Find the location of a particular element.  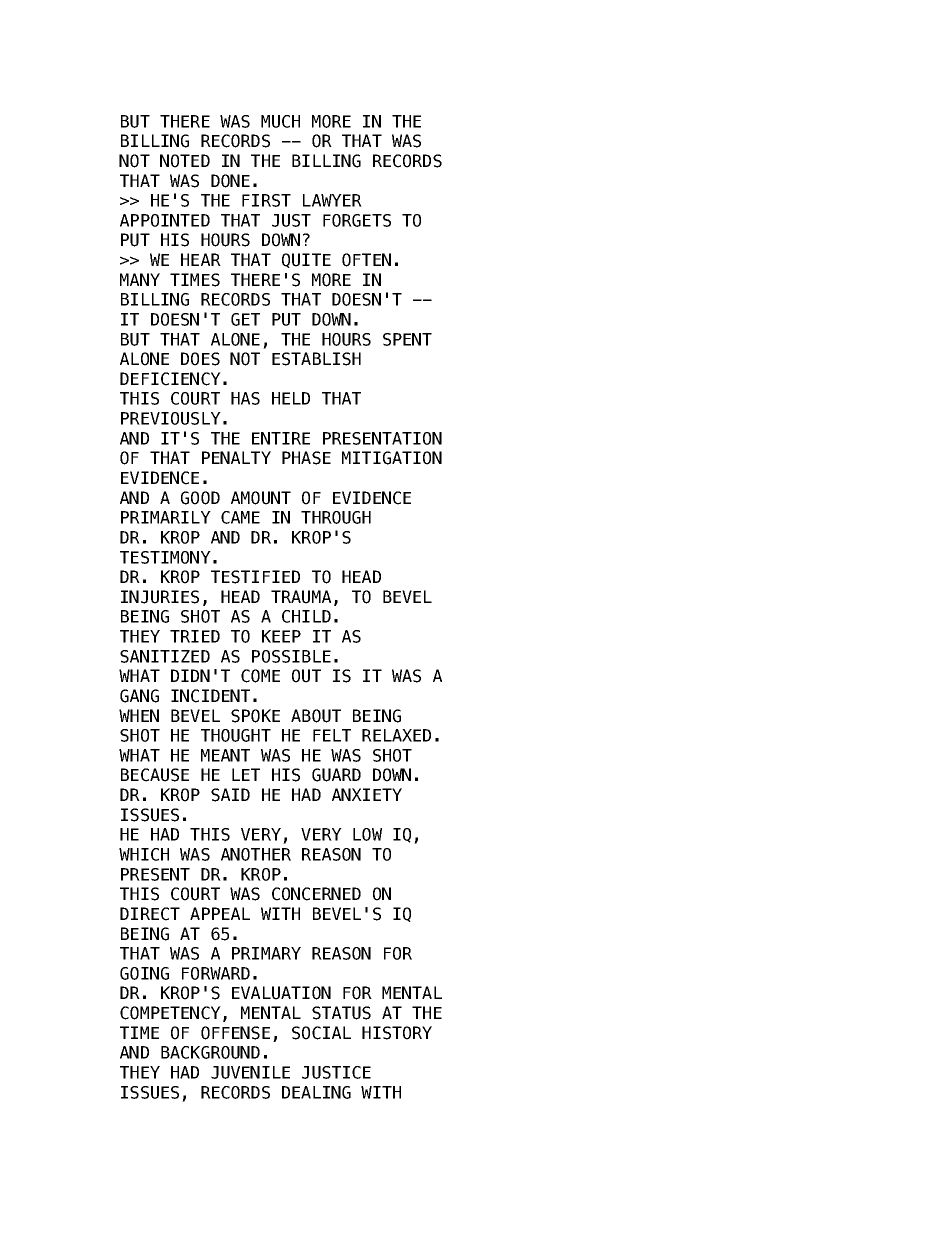

NOTED is located at coordinates (185, 161).
